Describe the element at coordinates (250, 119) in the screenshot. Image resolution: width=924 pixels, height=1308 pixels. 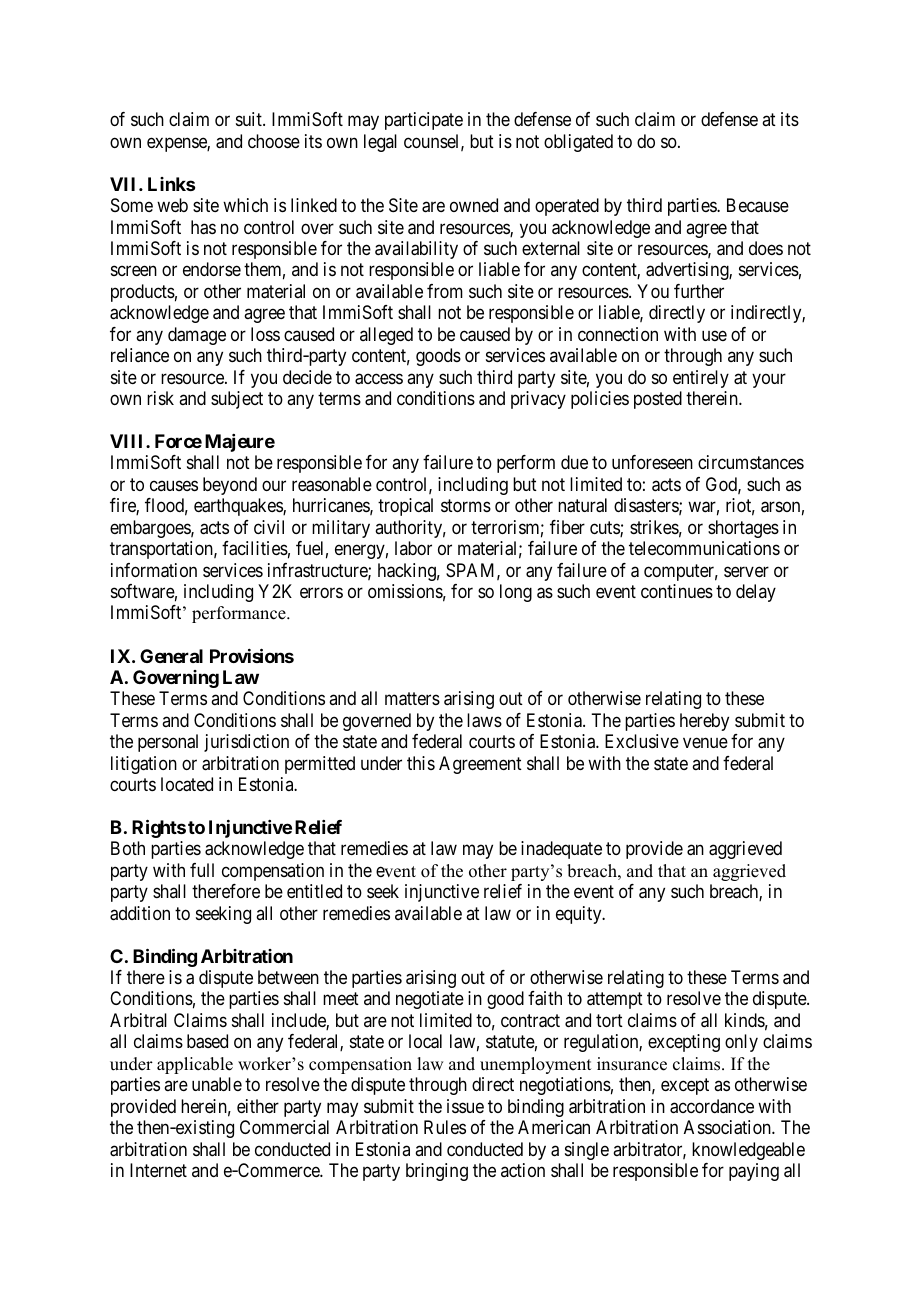
I see `suit` at that location.
